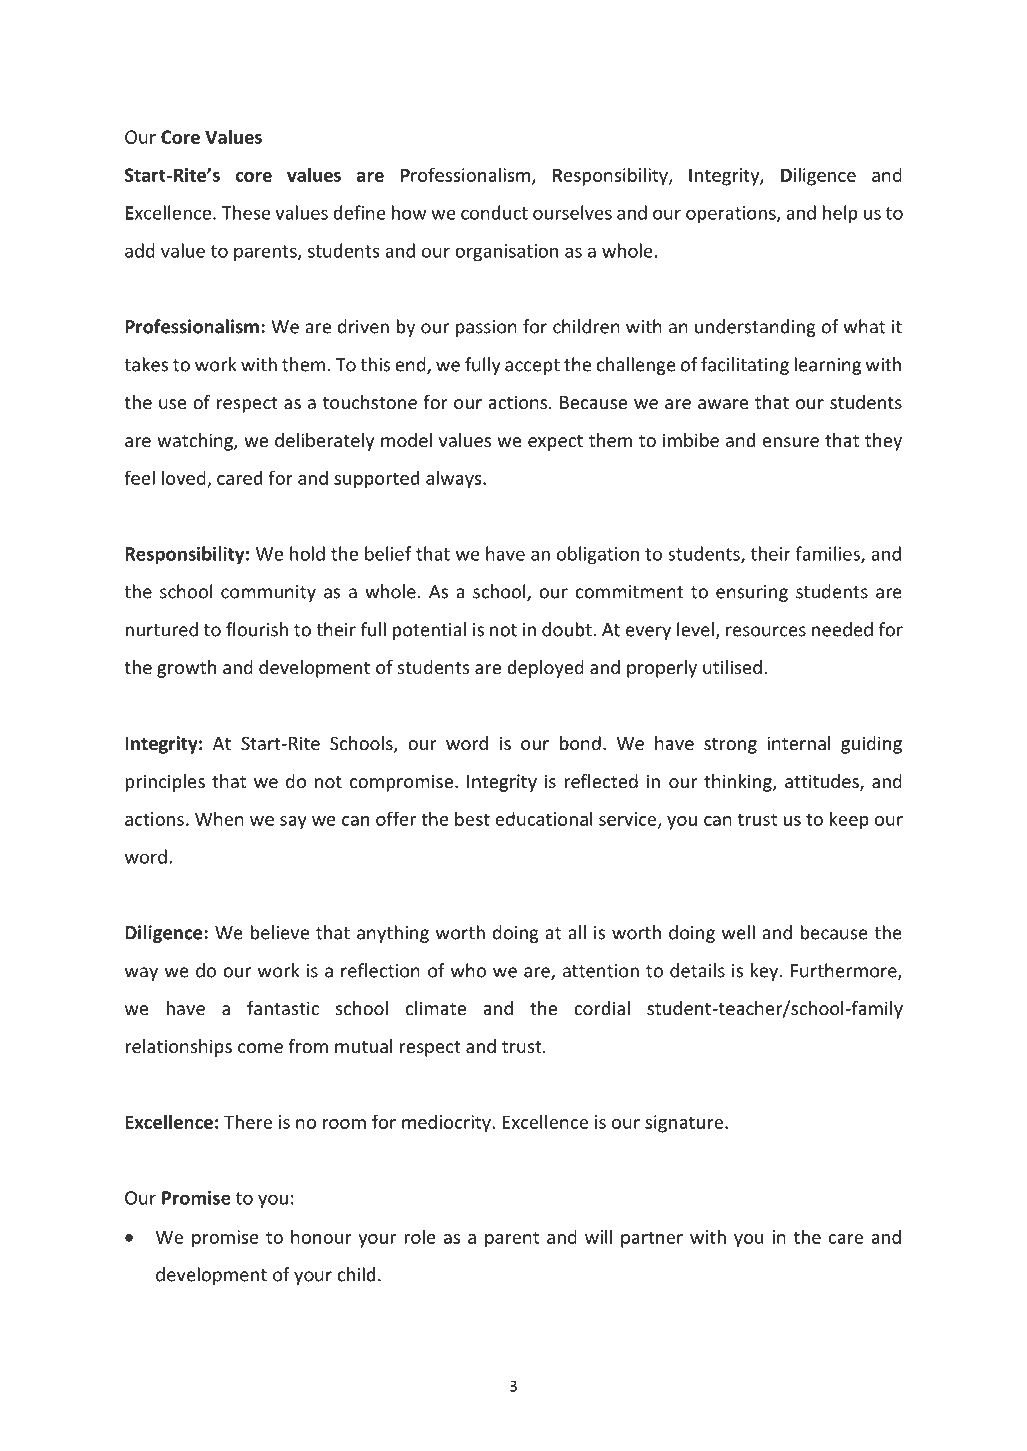 Image resolution: width=1027 pixels, height=1451 pixels. I want to click on growth, so click(186, 669).
